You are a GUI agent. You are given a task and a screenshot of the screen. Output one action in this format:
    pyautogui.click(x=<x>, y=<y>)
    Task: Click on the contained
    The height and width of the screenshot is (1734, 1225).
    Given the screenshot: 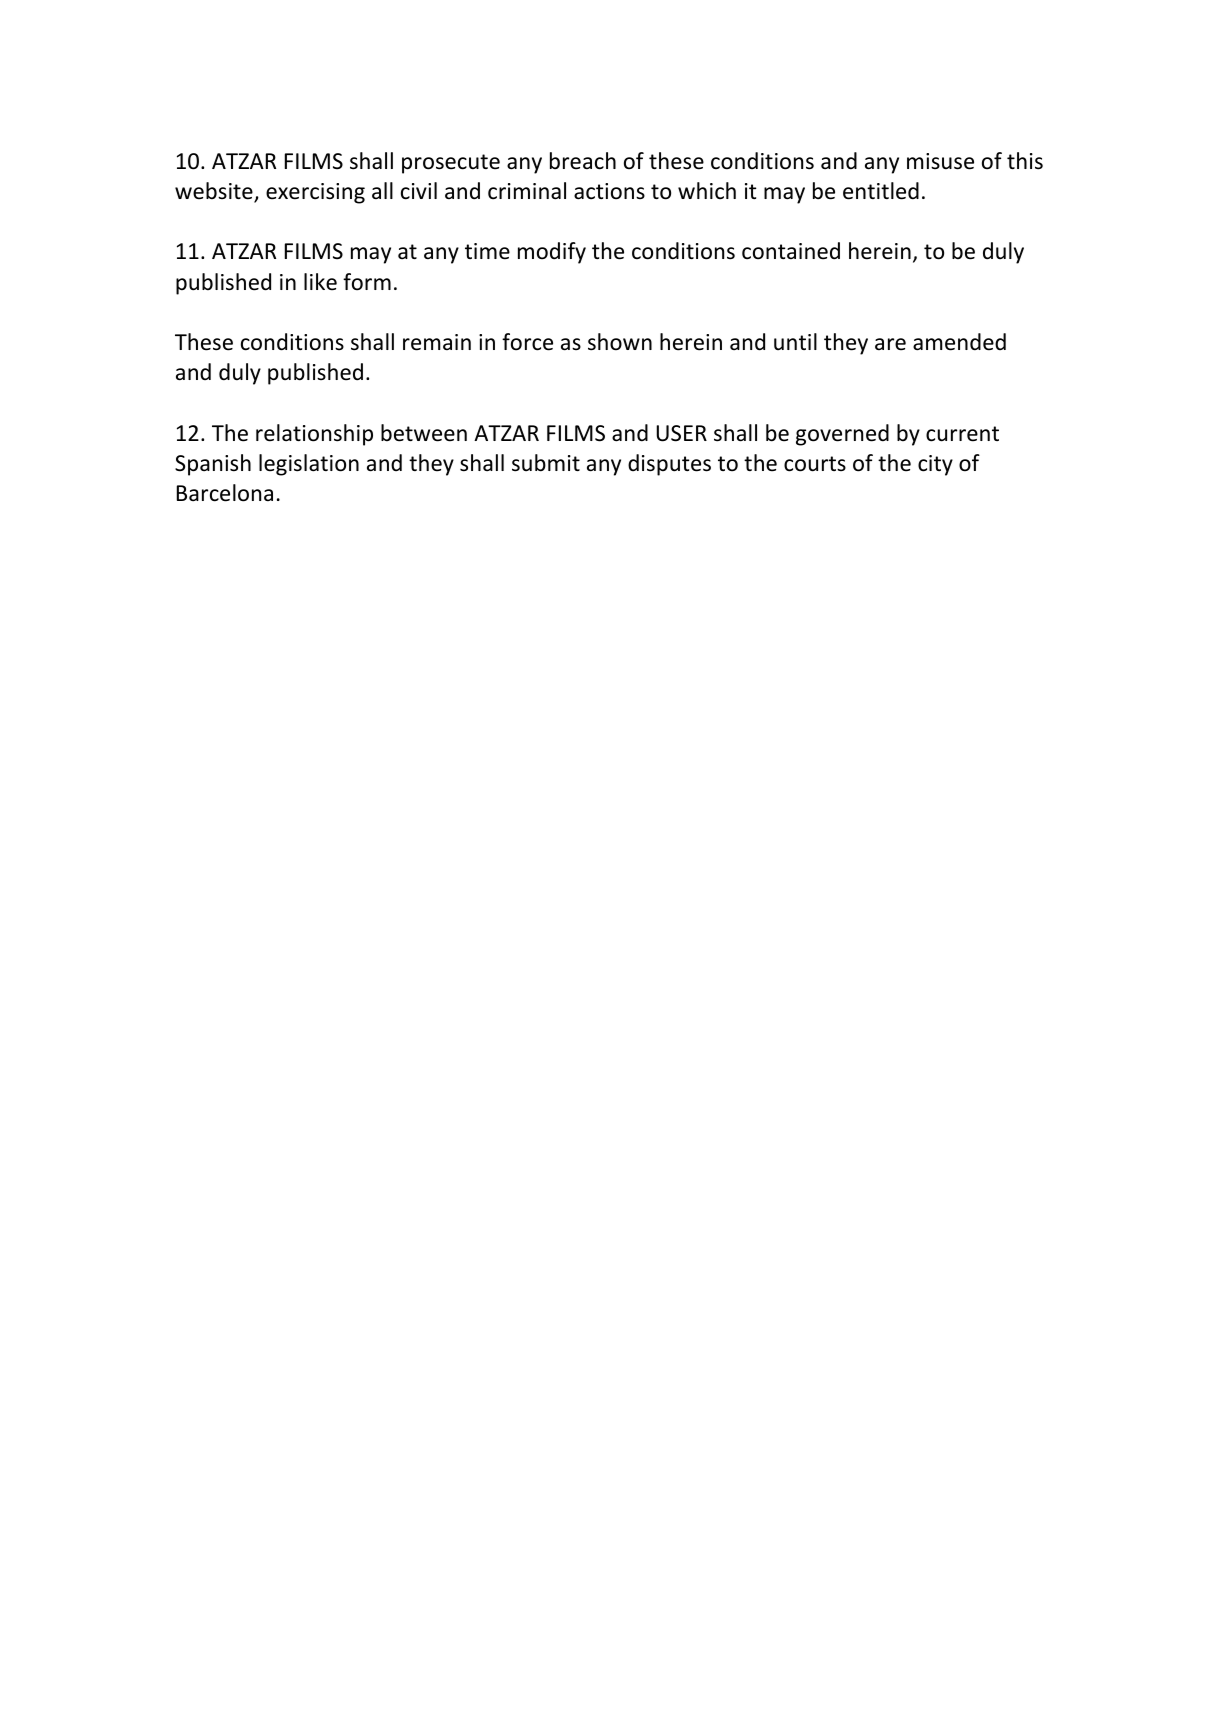 What is the action you would take?
    pyautogui.click(x=791, y=251)
